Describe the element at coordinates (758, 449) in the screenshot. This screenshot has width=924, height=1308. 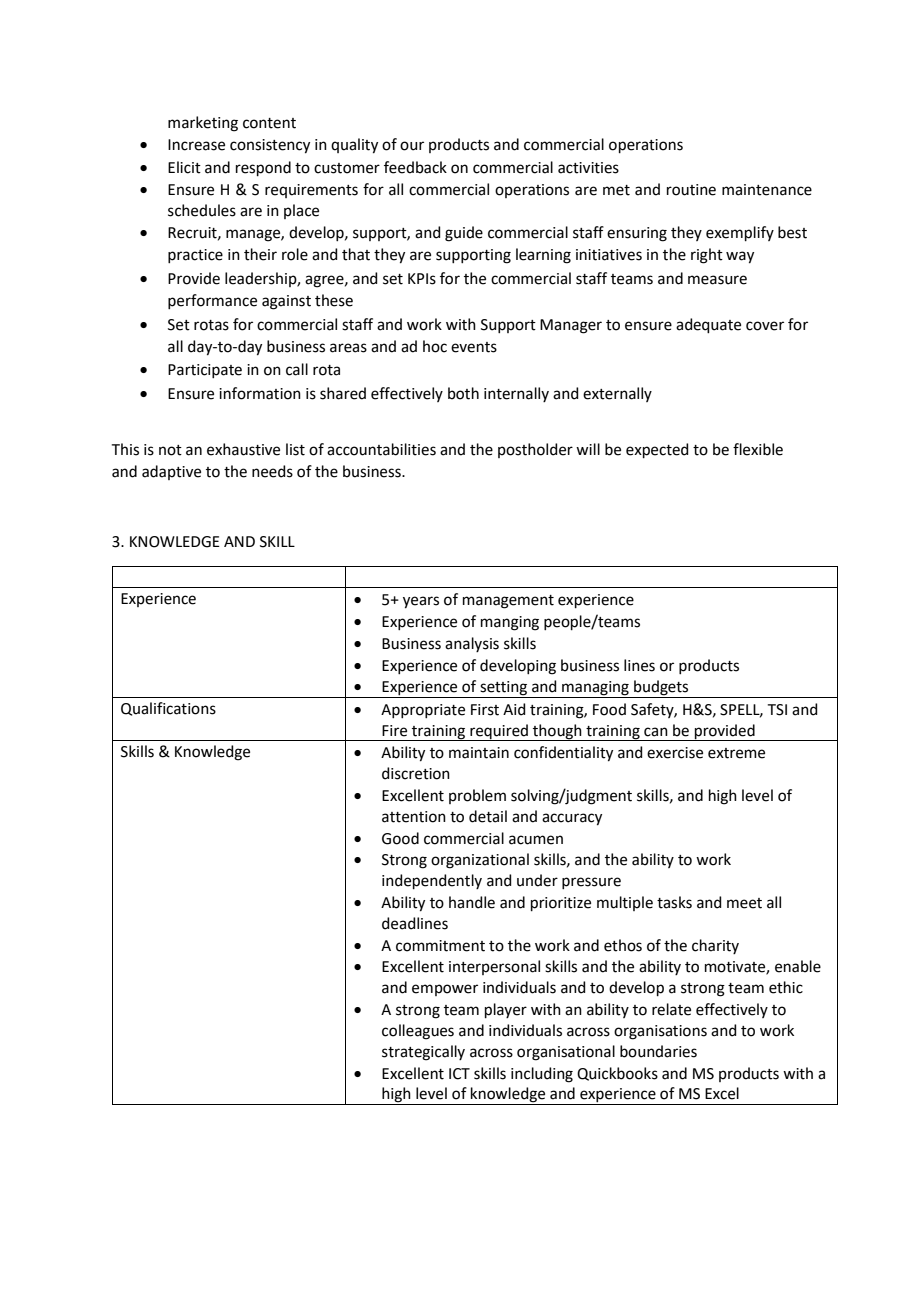
I see `flexible` at that location.
